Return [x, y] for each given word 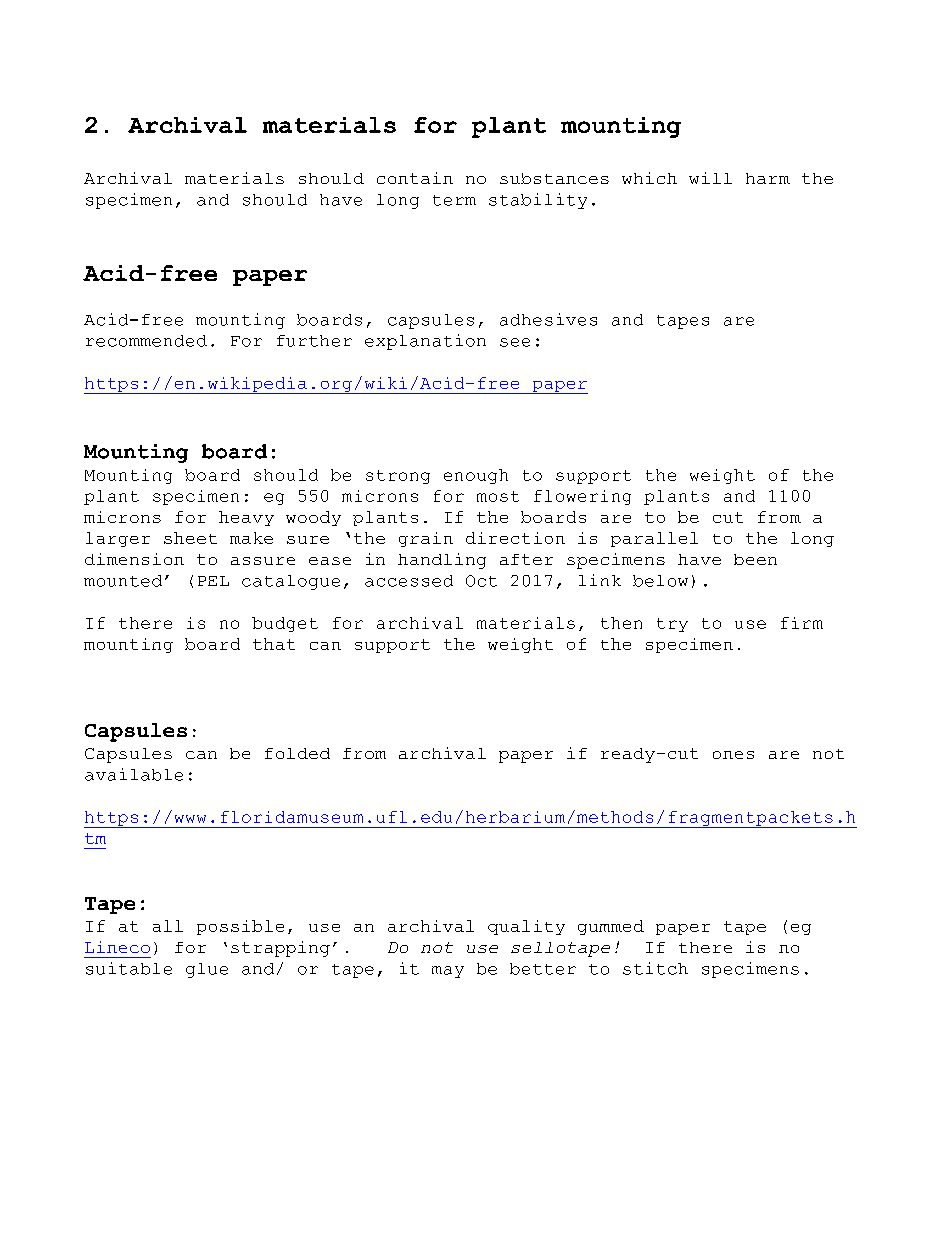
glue [207, 970]
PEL [213, 581]
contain [415, 178]
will [710, 178]
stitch [655, 968]
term [454, 200]
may [448, 972]
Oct [481, 581]
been [755, 559]
